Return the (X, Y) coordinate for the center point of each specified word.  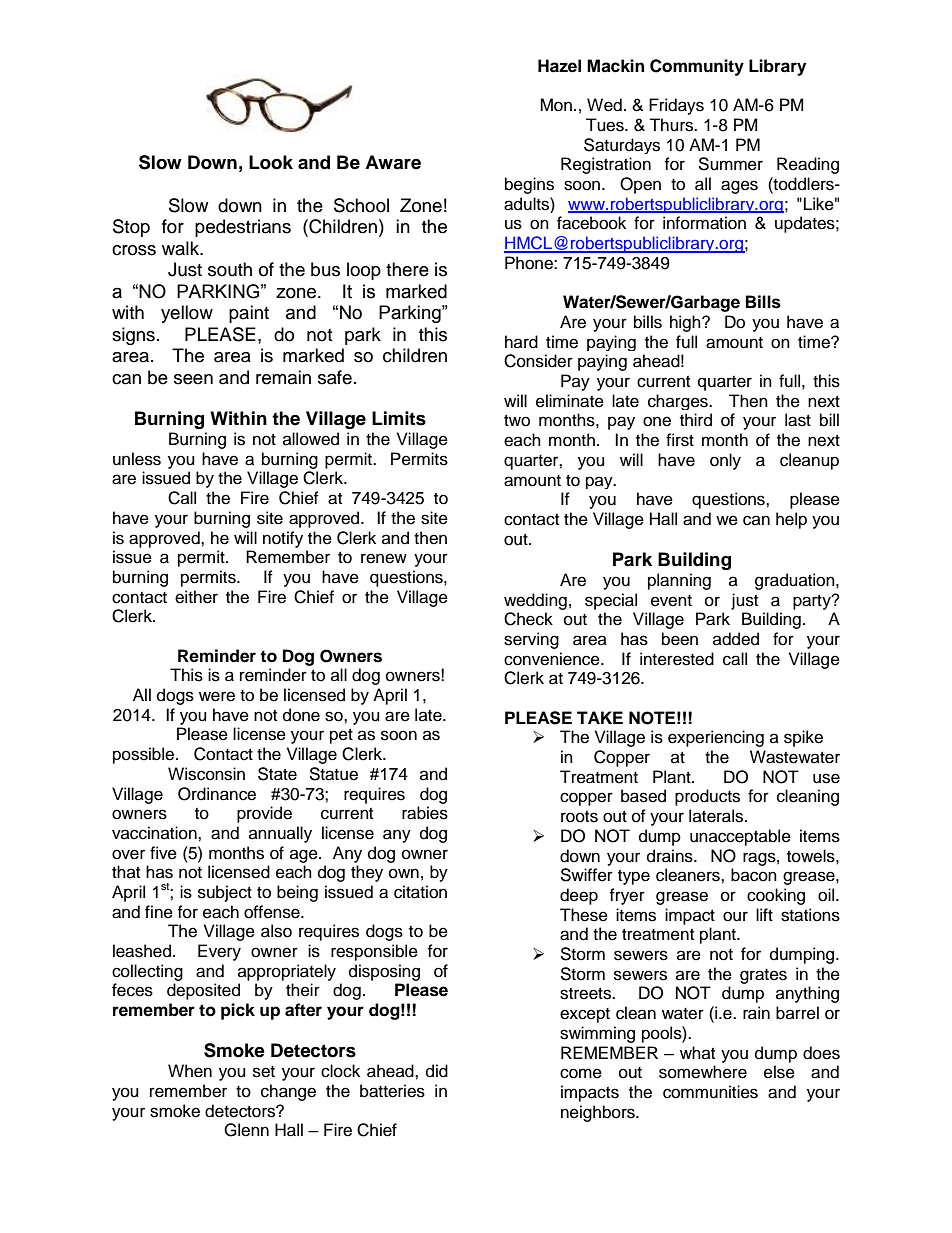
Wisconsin (206, 774)
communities (710, 1092)
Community (697, 67)
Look (271, 162)
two (517, 421)
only (725, 461)
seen (193, 379)
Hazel (559, 66)
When (190, 1071)
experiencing (716, 738)
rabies (425, 813)
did (437, 1071)
